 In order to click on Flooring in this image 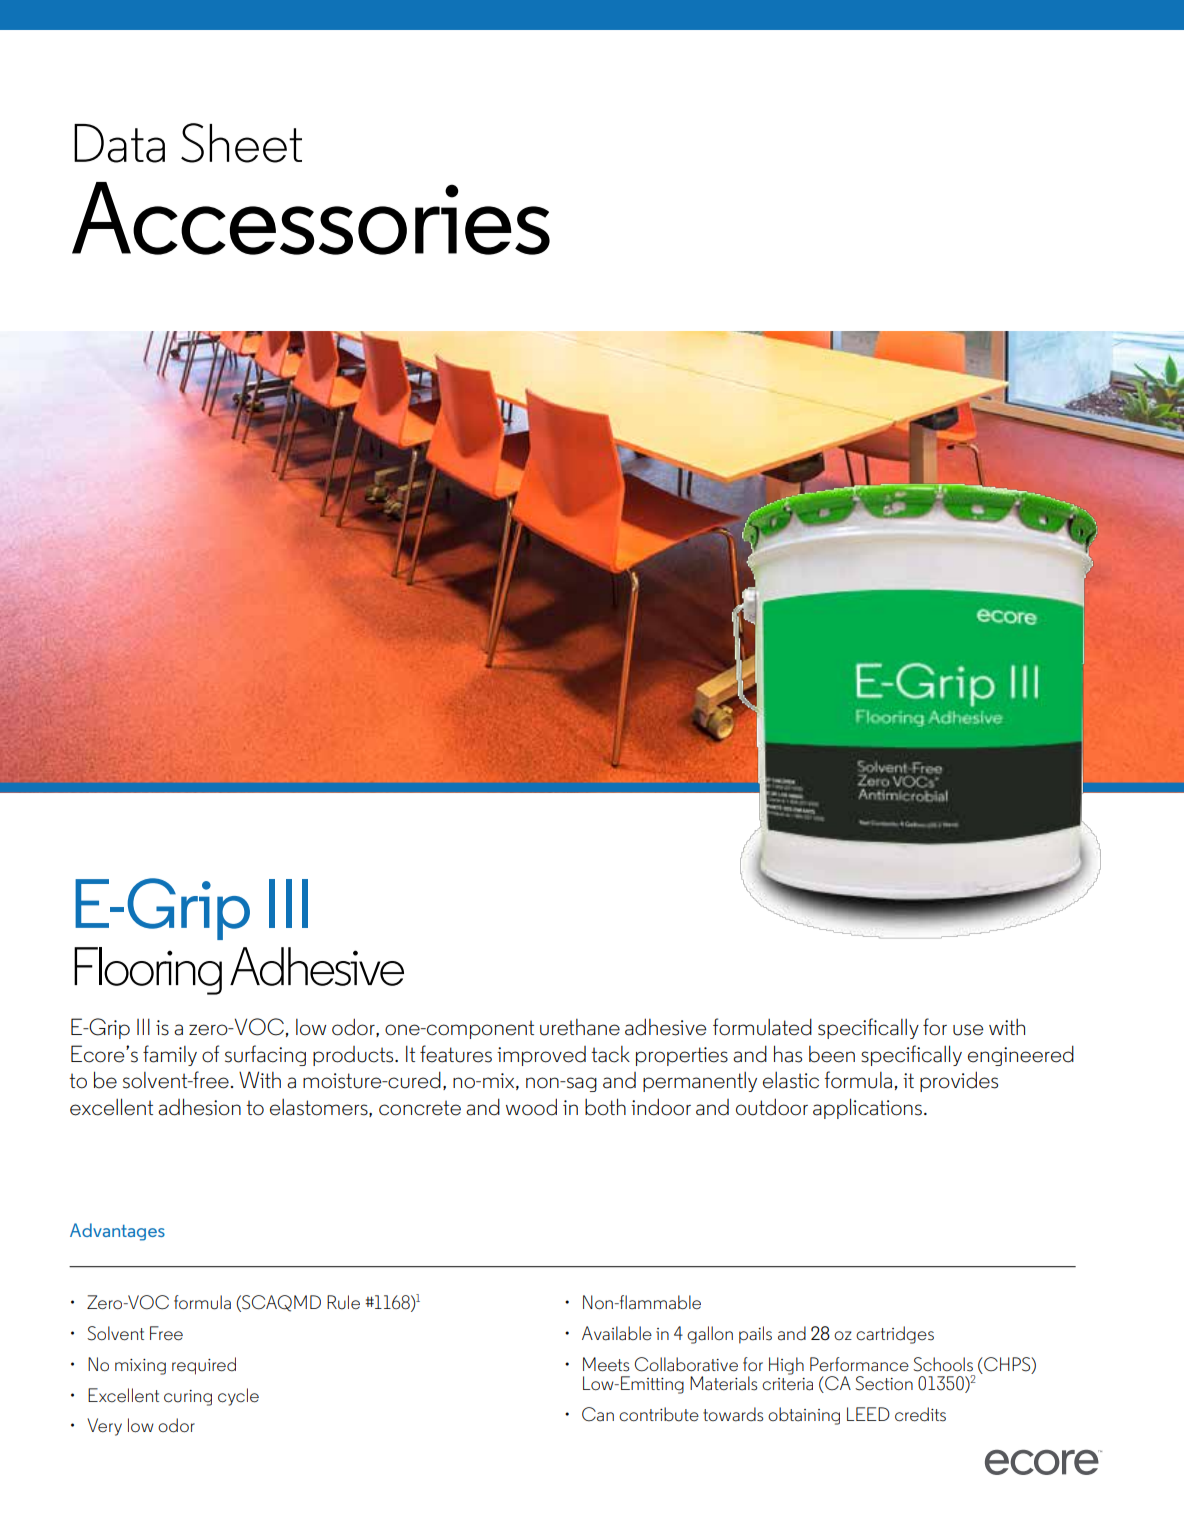, I will do `click(148, 971)`.
